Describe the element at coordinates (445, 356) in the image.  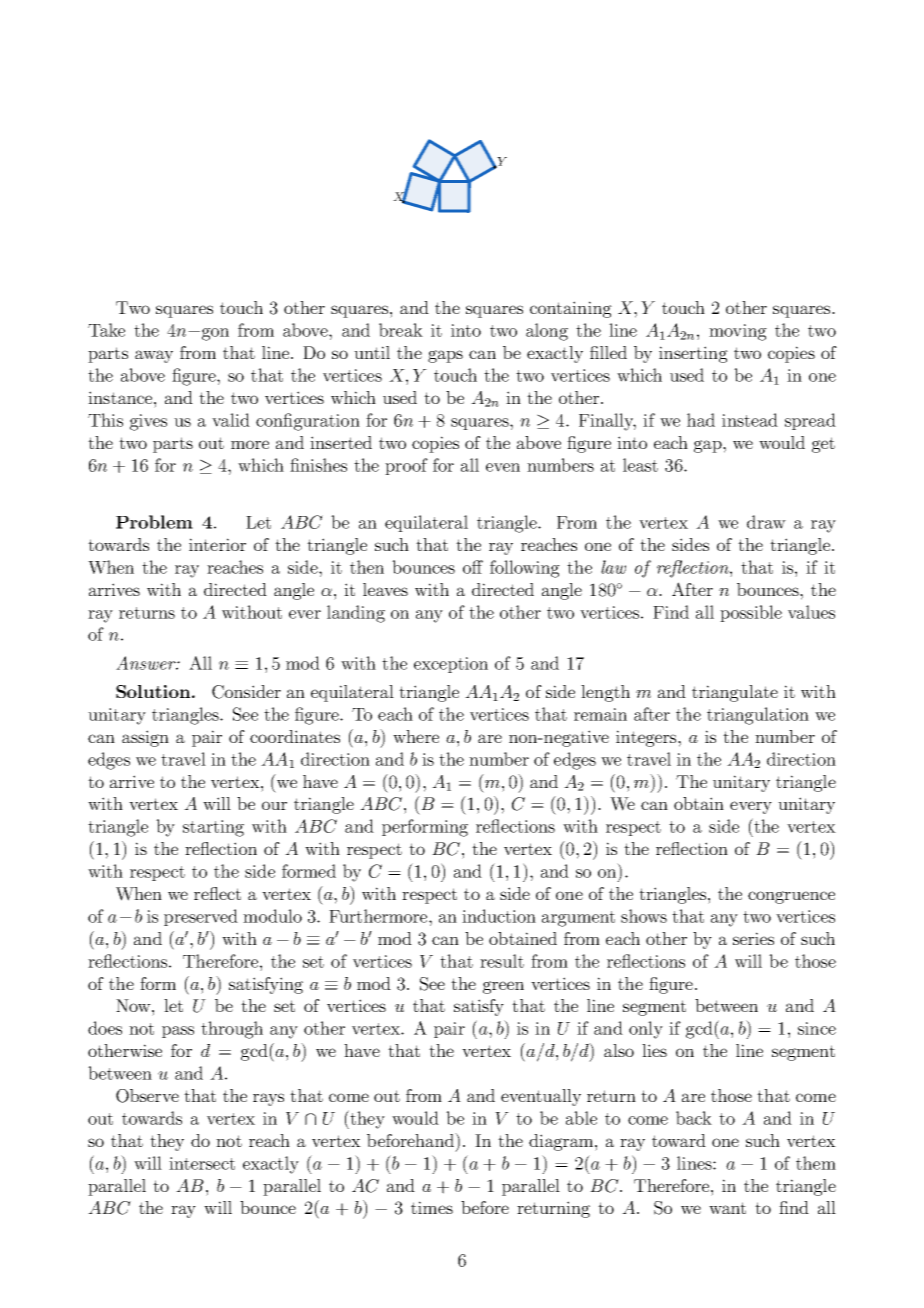
I see `gaps` at that location.
